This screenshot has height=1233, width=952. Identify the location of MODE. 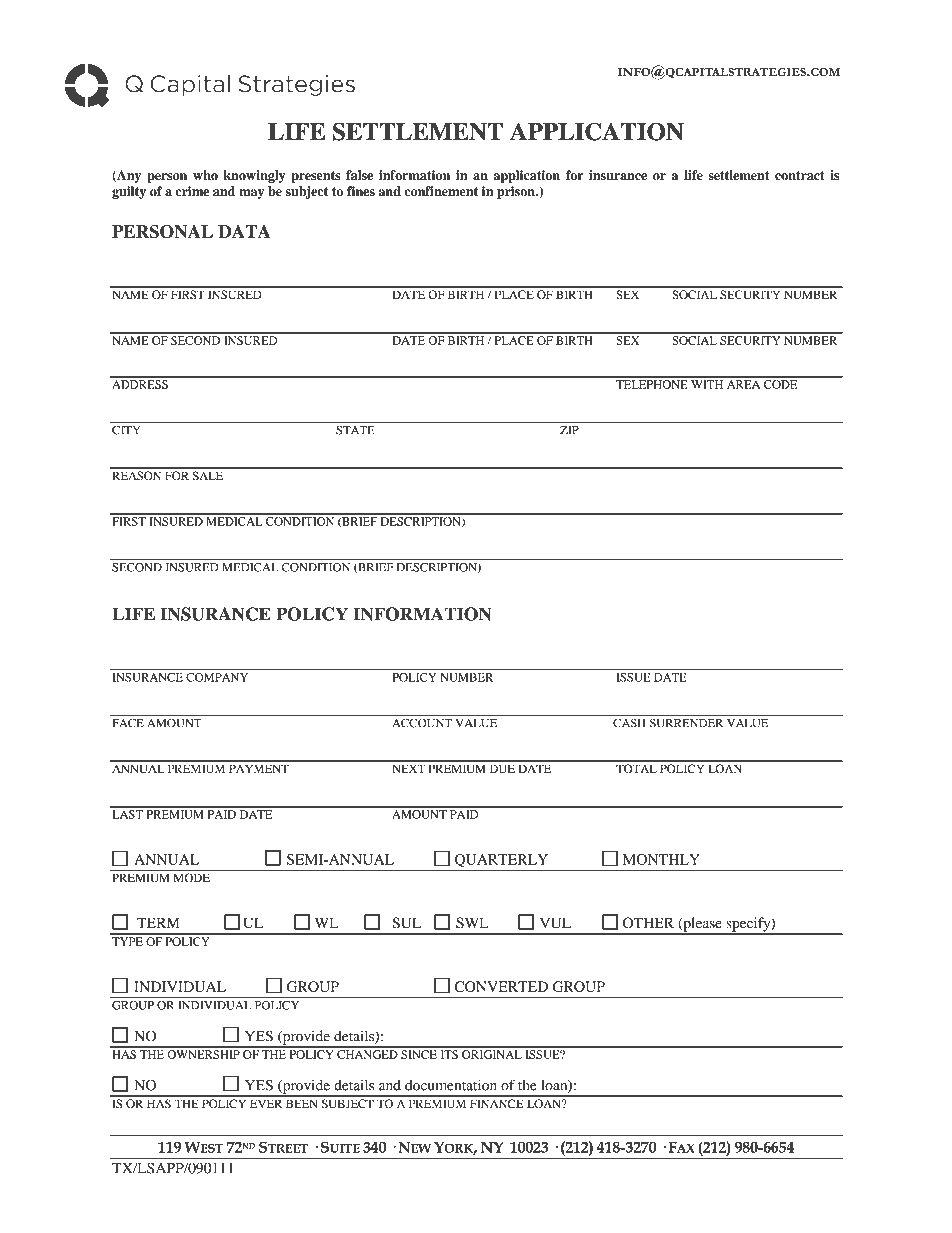
(192, 877).
